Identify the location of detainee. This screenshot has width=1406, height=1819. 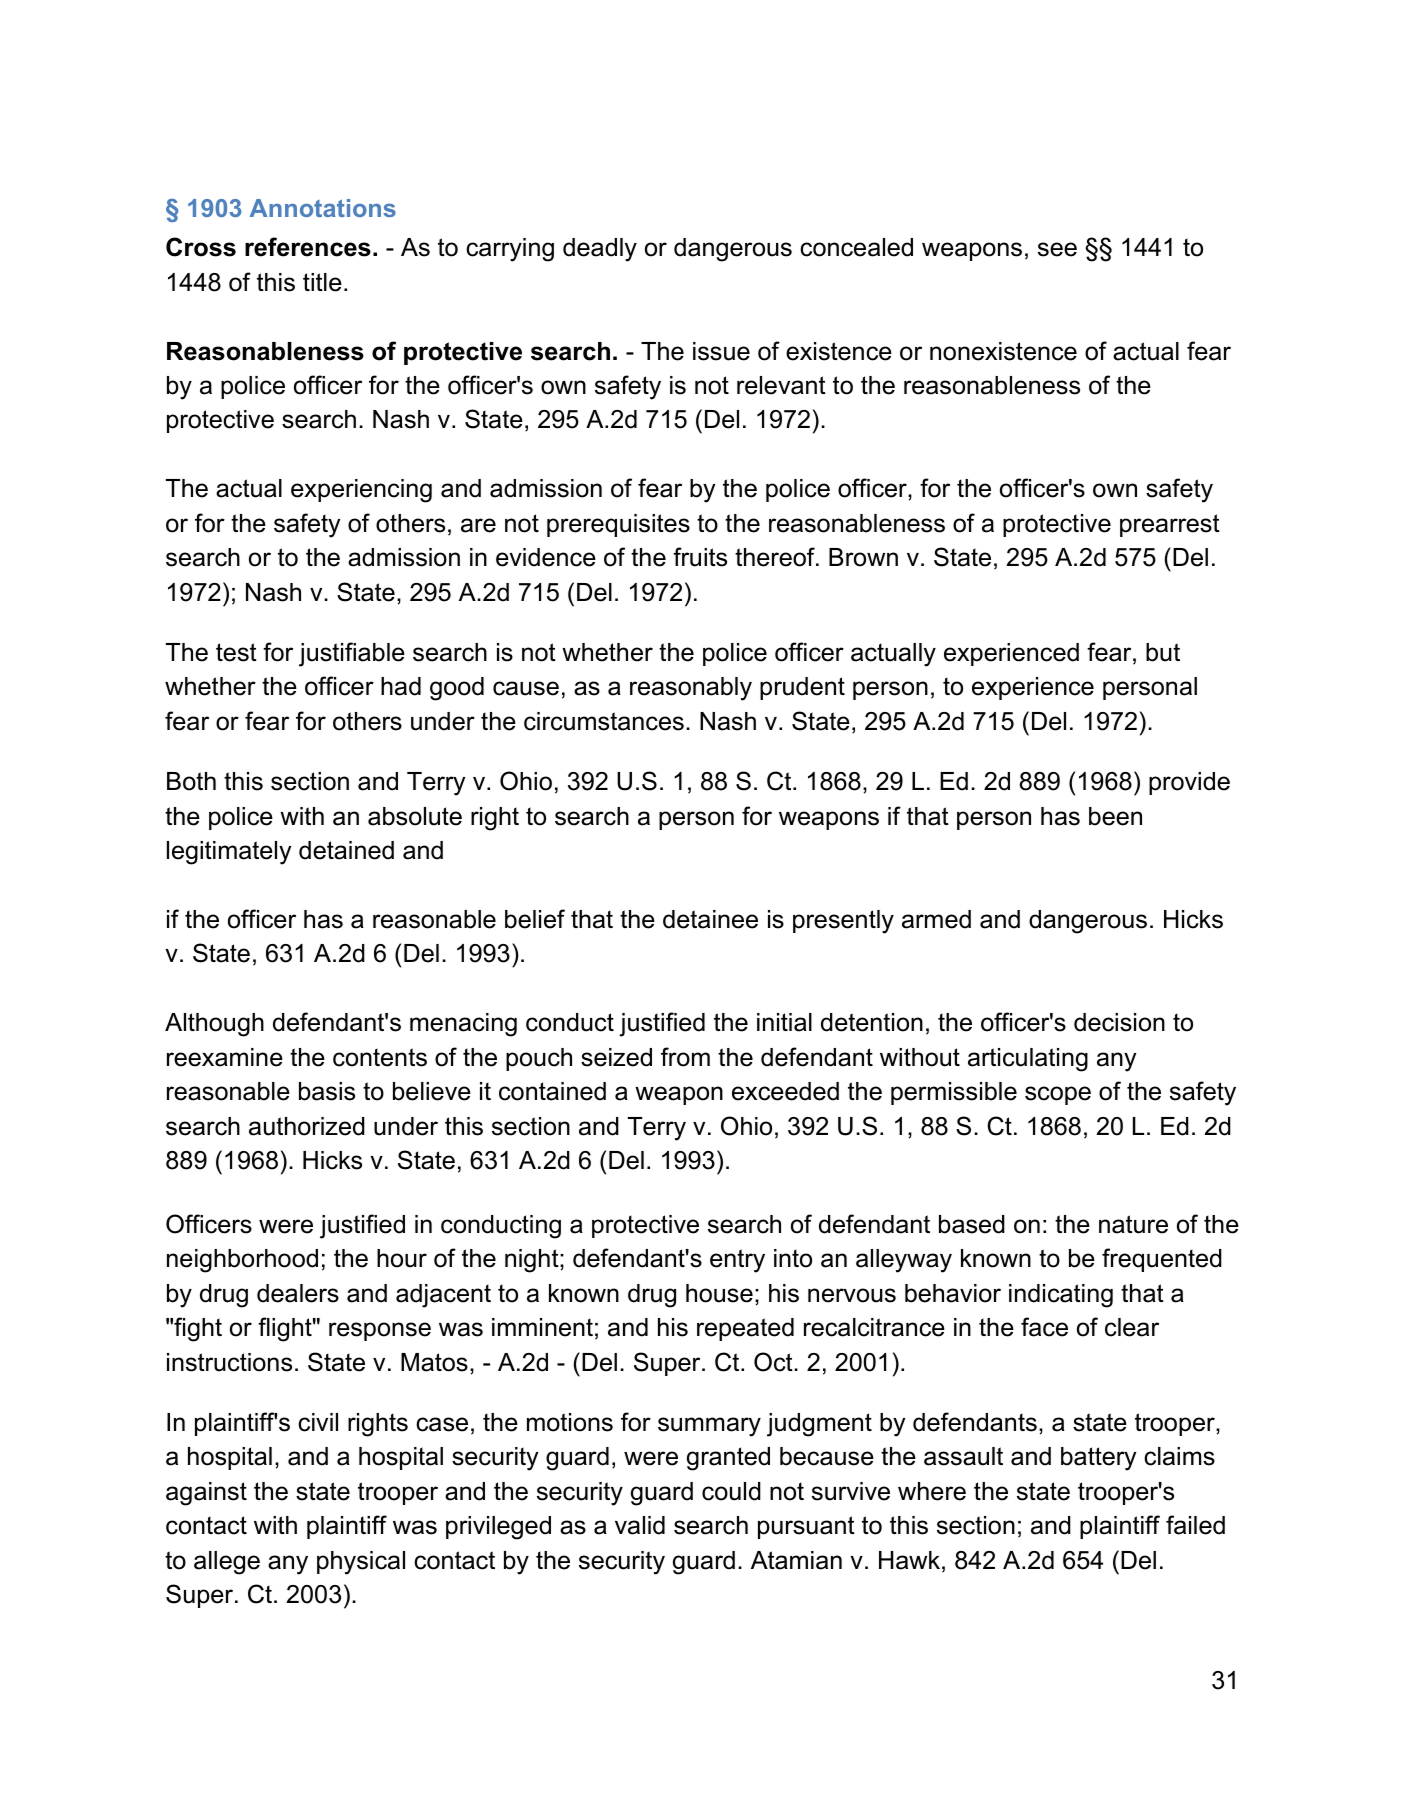
(710, 919).
